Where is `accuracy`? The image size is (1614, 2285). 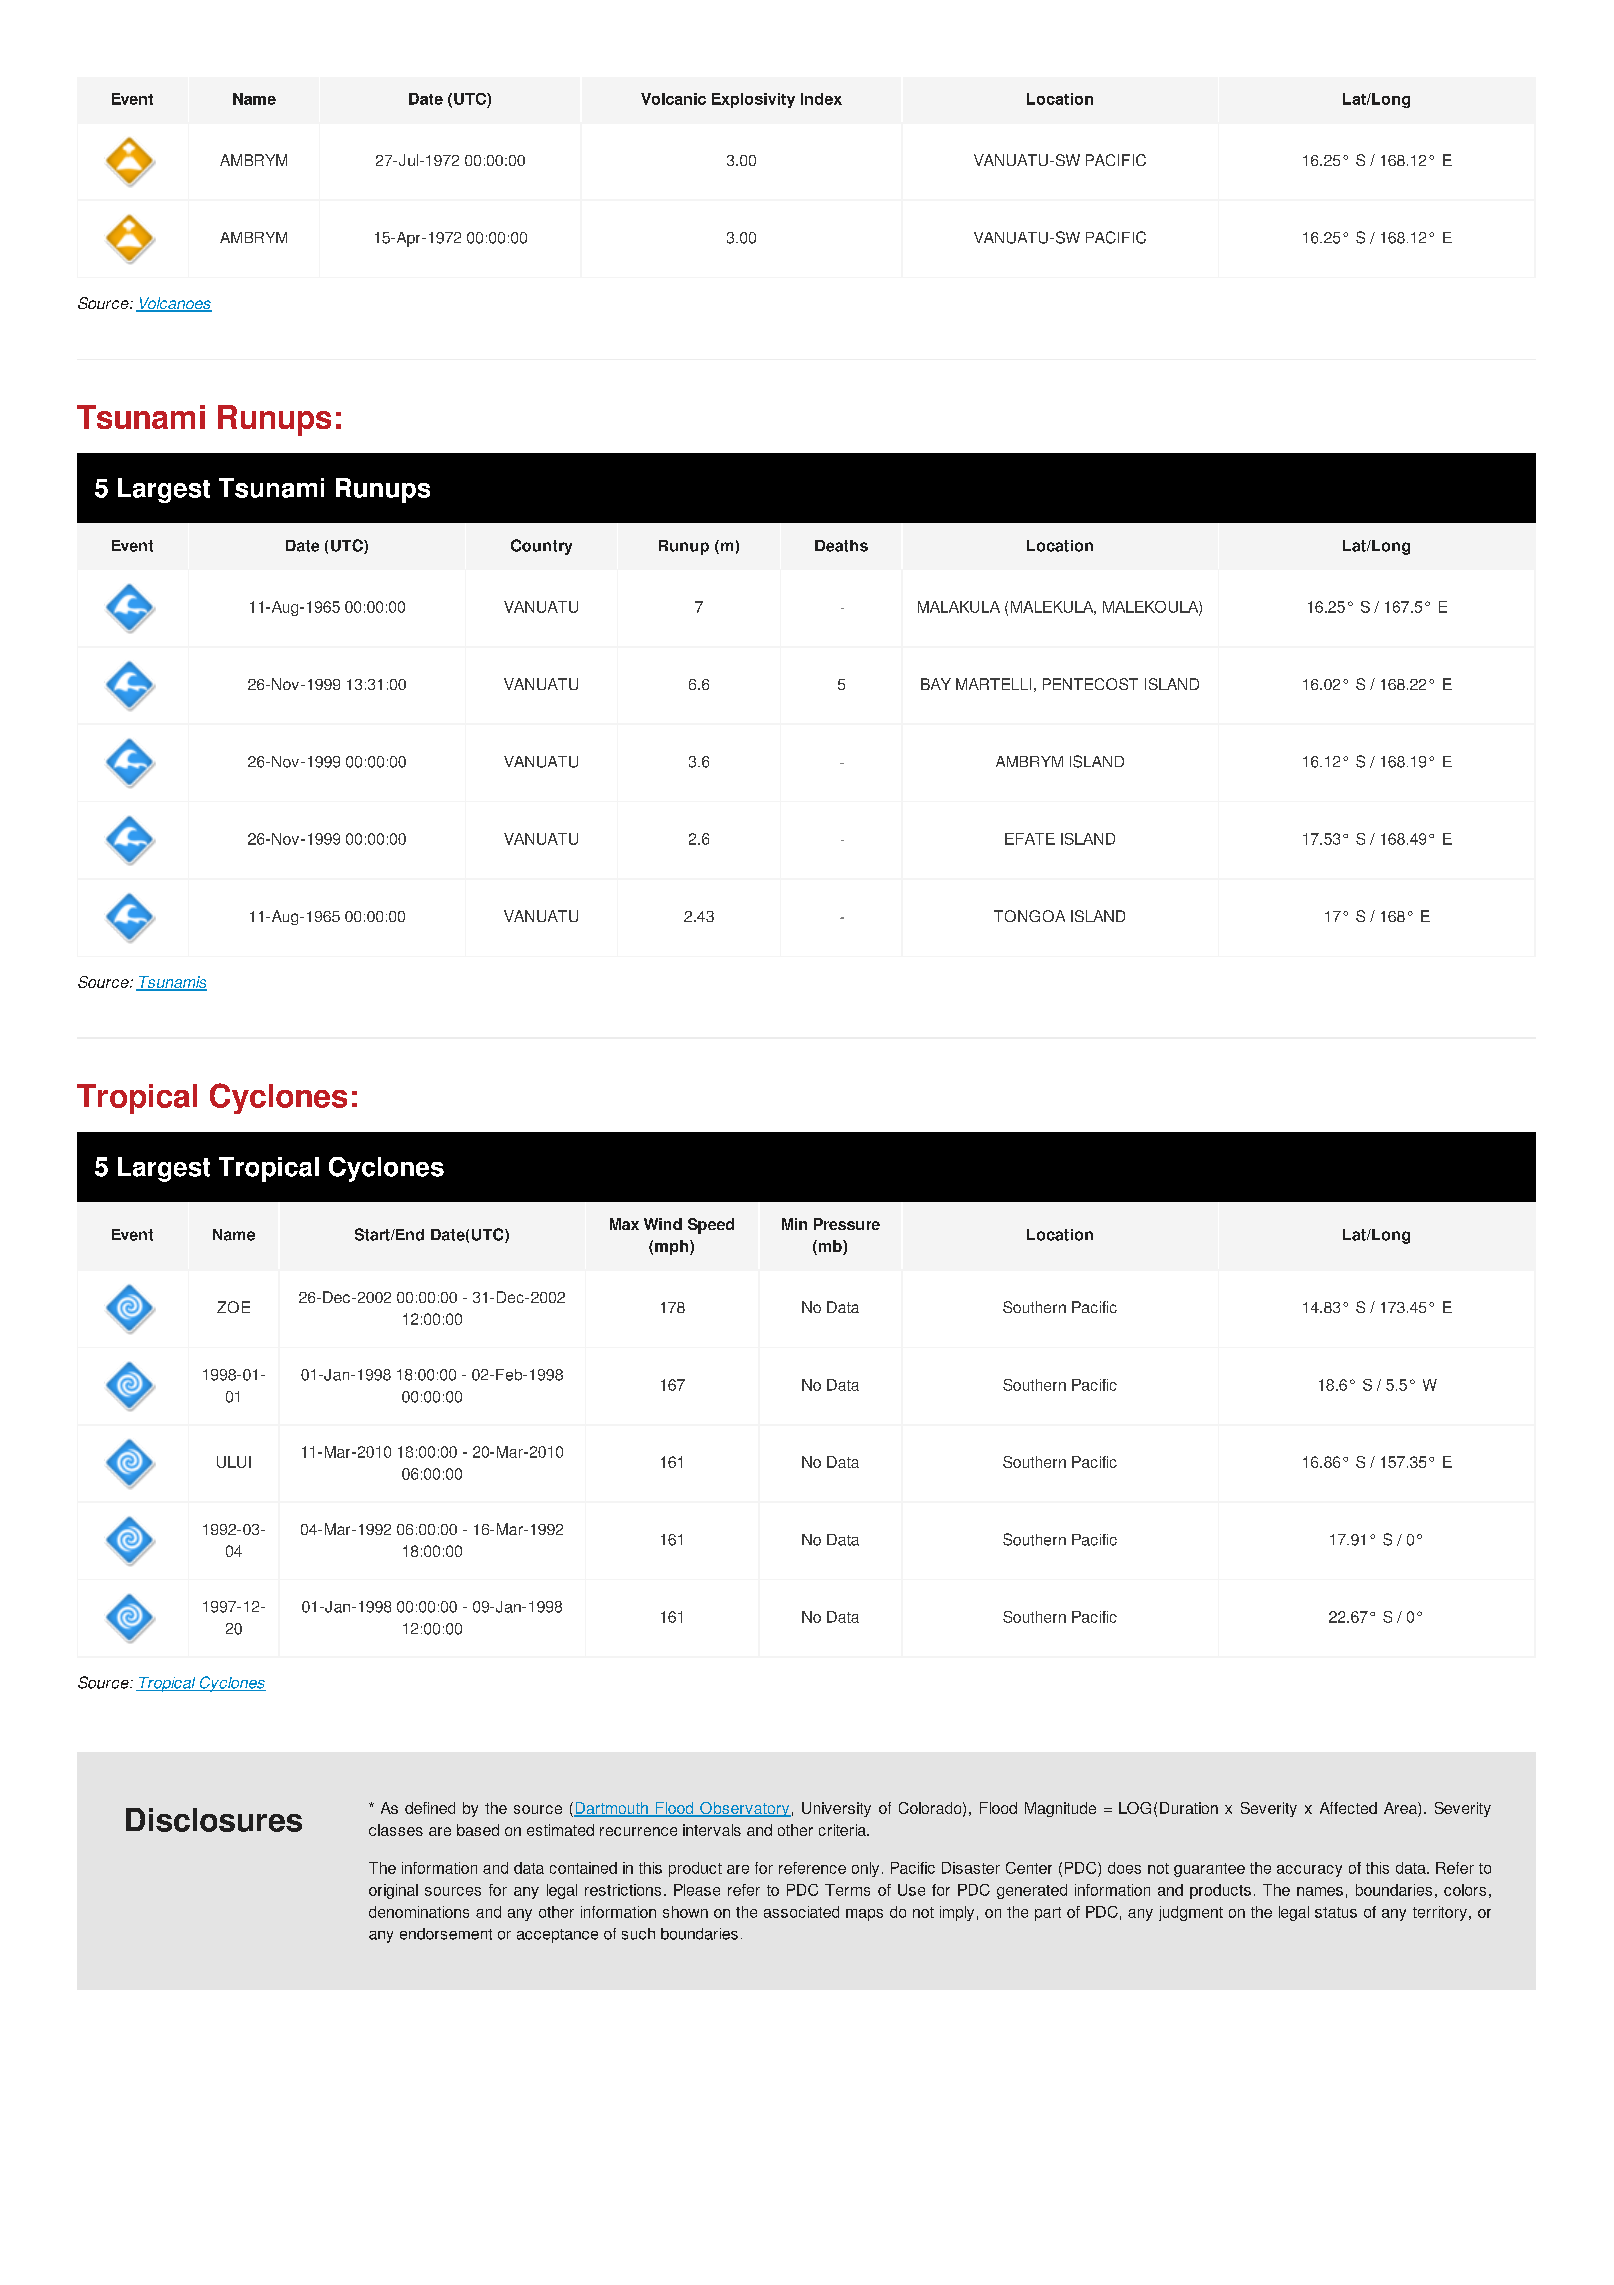
accuracy is located at coordinates (1309, 1871).
